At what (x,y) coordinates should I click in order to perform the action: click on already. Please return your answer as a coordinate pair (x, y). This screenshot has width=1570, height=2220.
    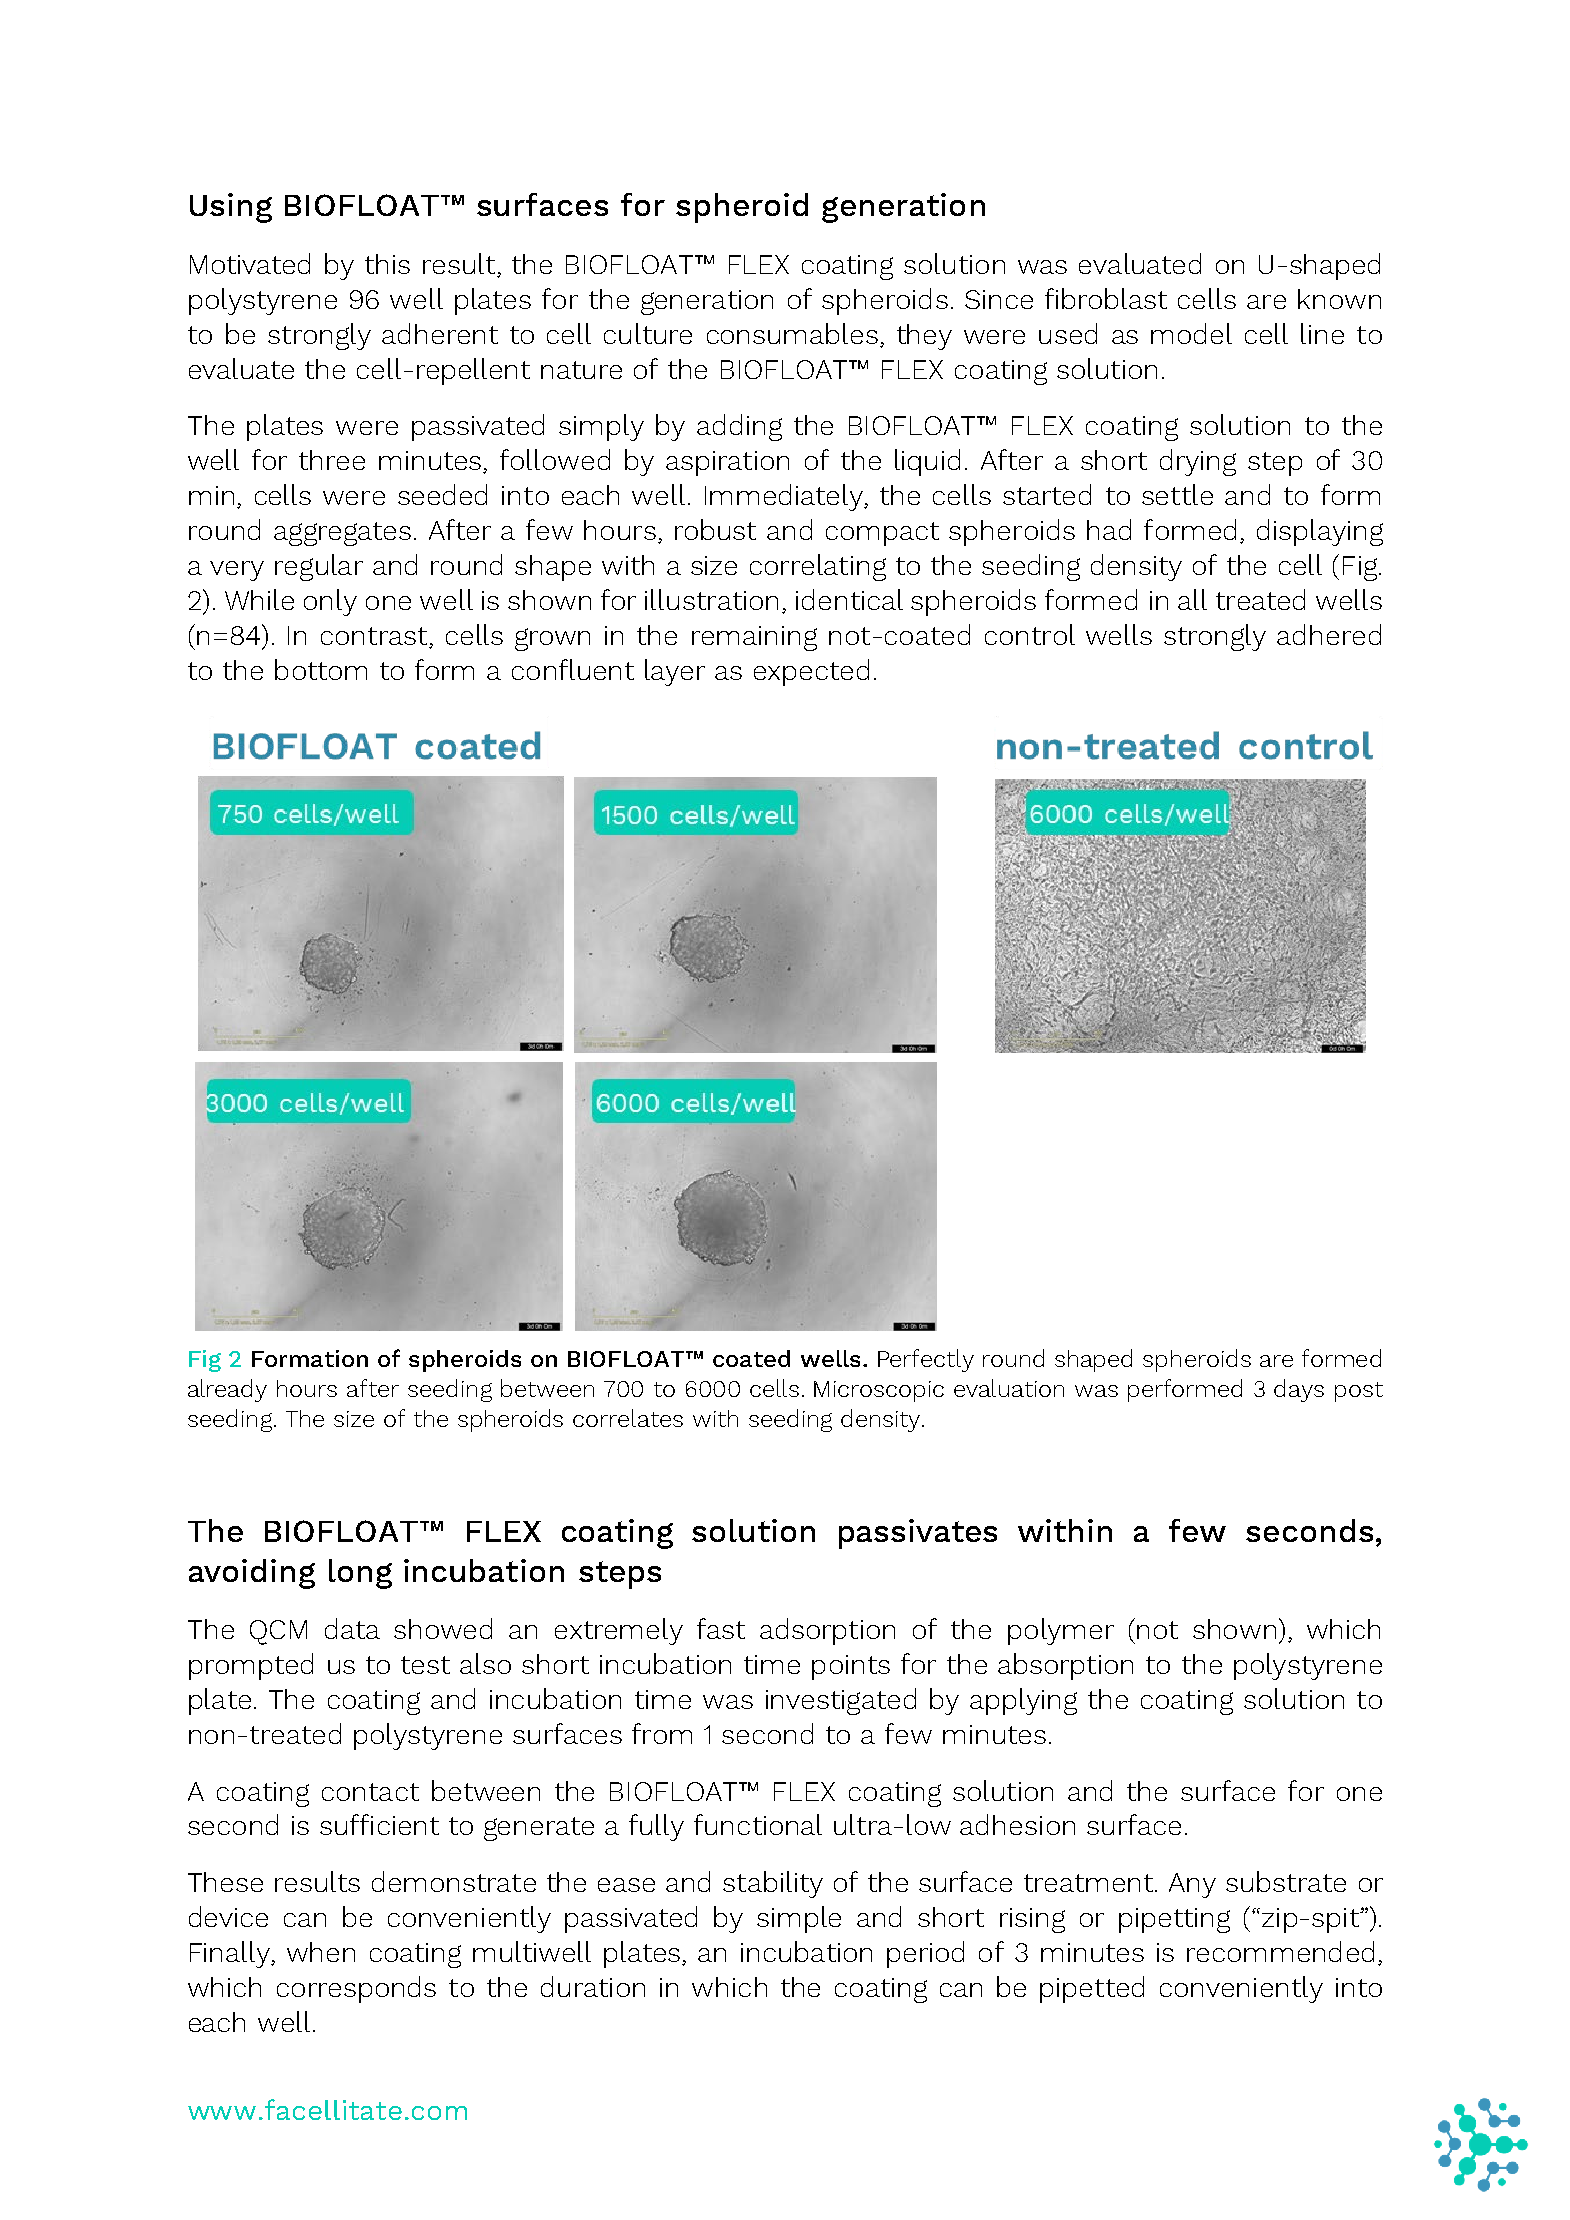
    Looking at the image, I should click on (227, 1390).
